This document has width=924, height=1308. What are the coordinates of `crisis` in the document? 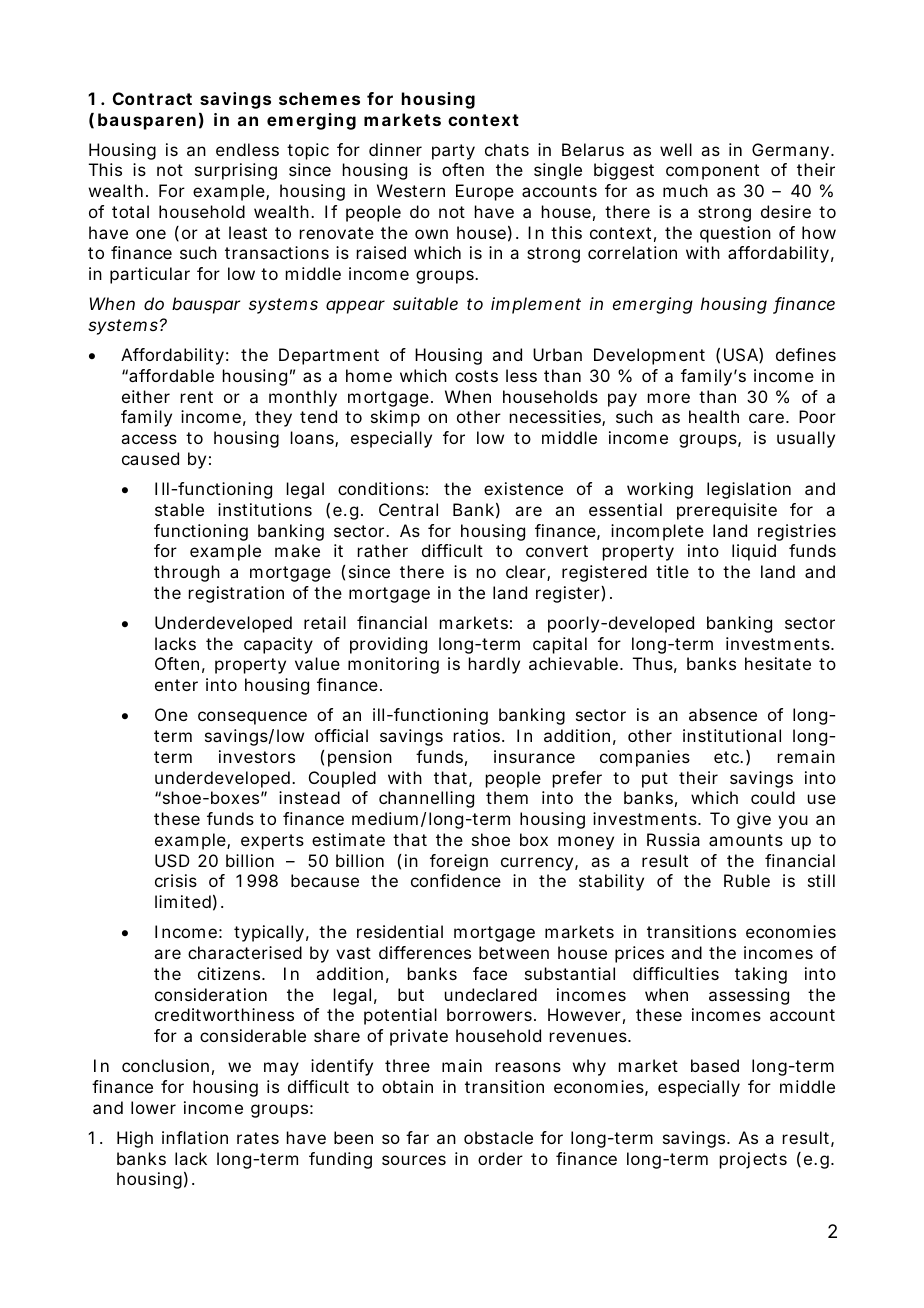 It's located at (176, 880).
